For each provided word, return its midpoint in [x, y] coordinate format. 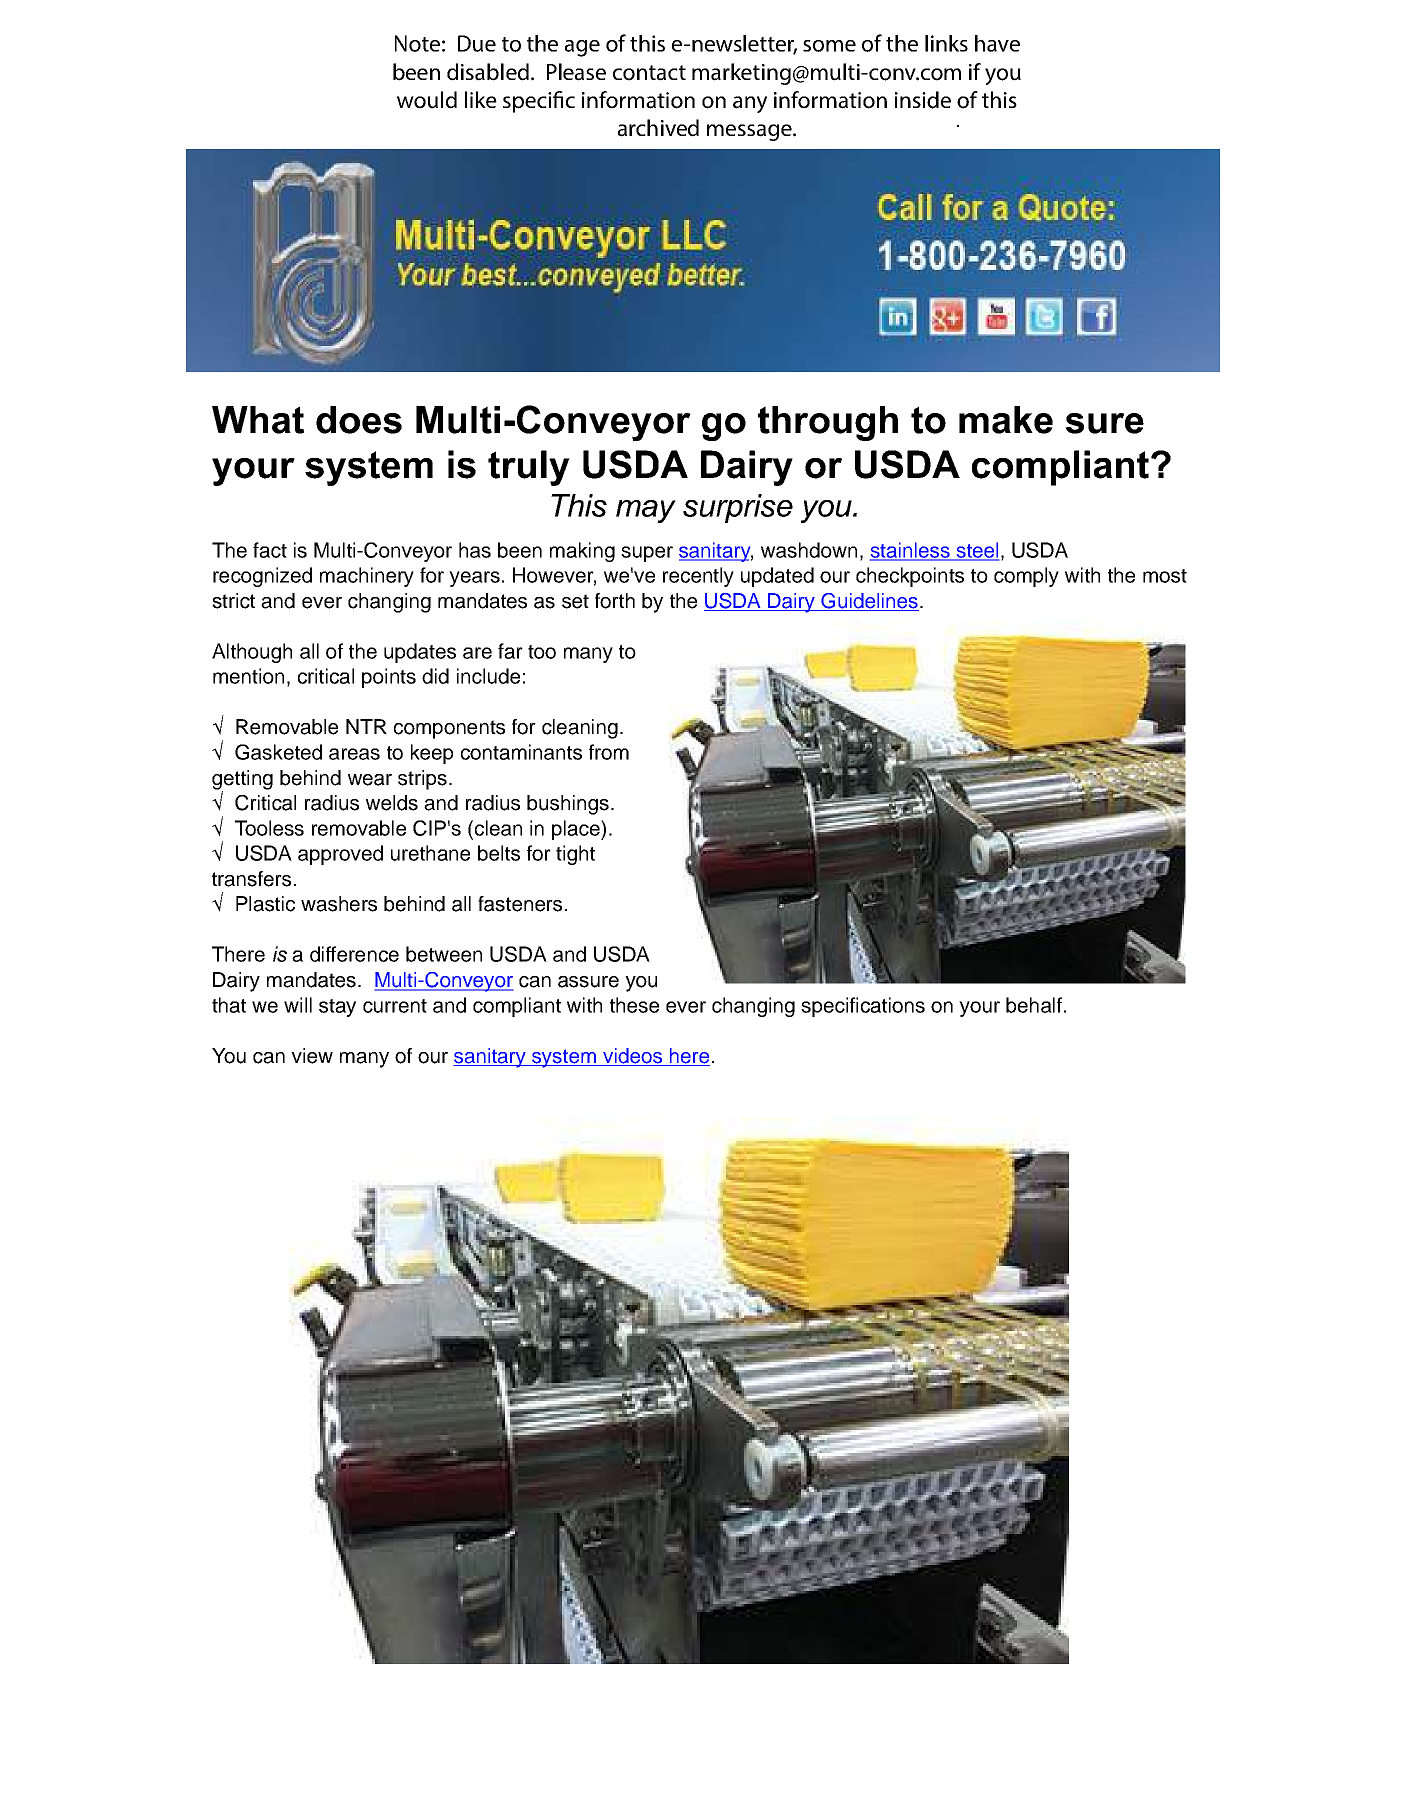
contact [649, 73]
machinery [367, 577]
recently [698, 577]
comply [1026, 577]
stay [337, 1008]
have [997, 43]
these [634, 1005]
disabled [488, 72]
